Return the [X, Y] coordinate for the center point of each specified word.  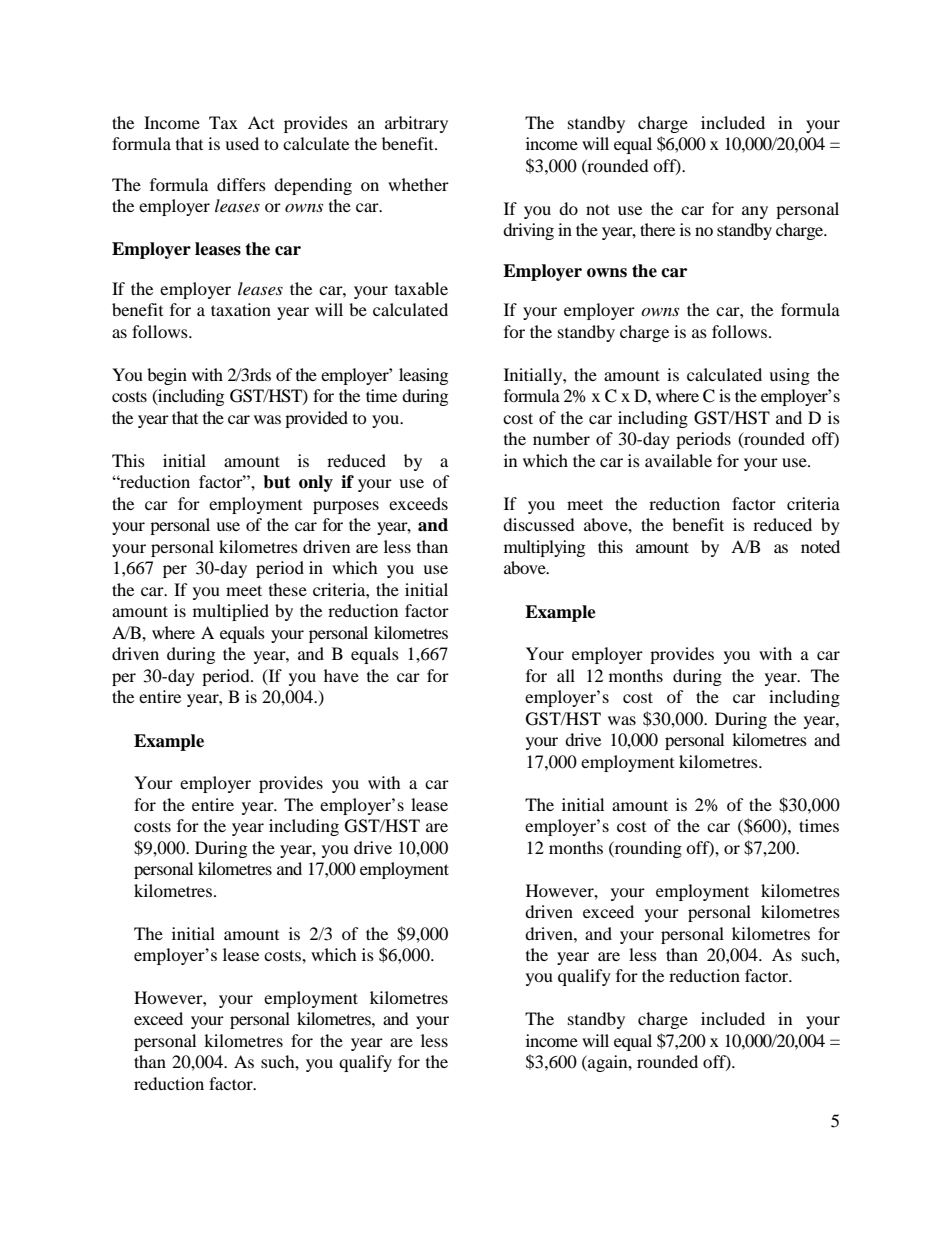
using [789, 376]
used [242, 143]
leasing [423, 376]
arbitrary [416, 124]
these [288, 589]
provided [316, 419]
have [341, 675]
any [755, 212]
